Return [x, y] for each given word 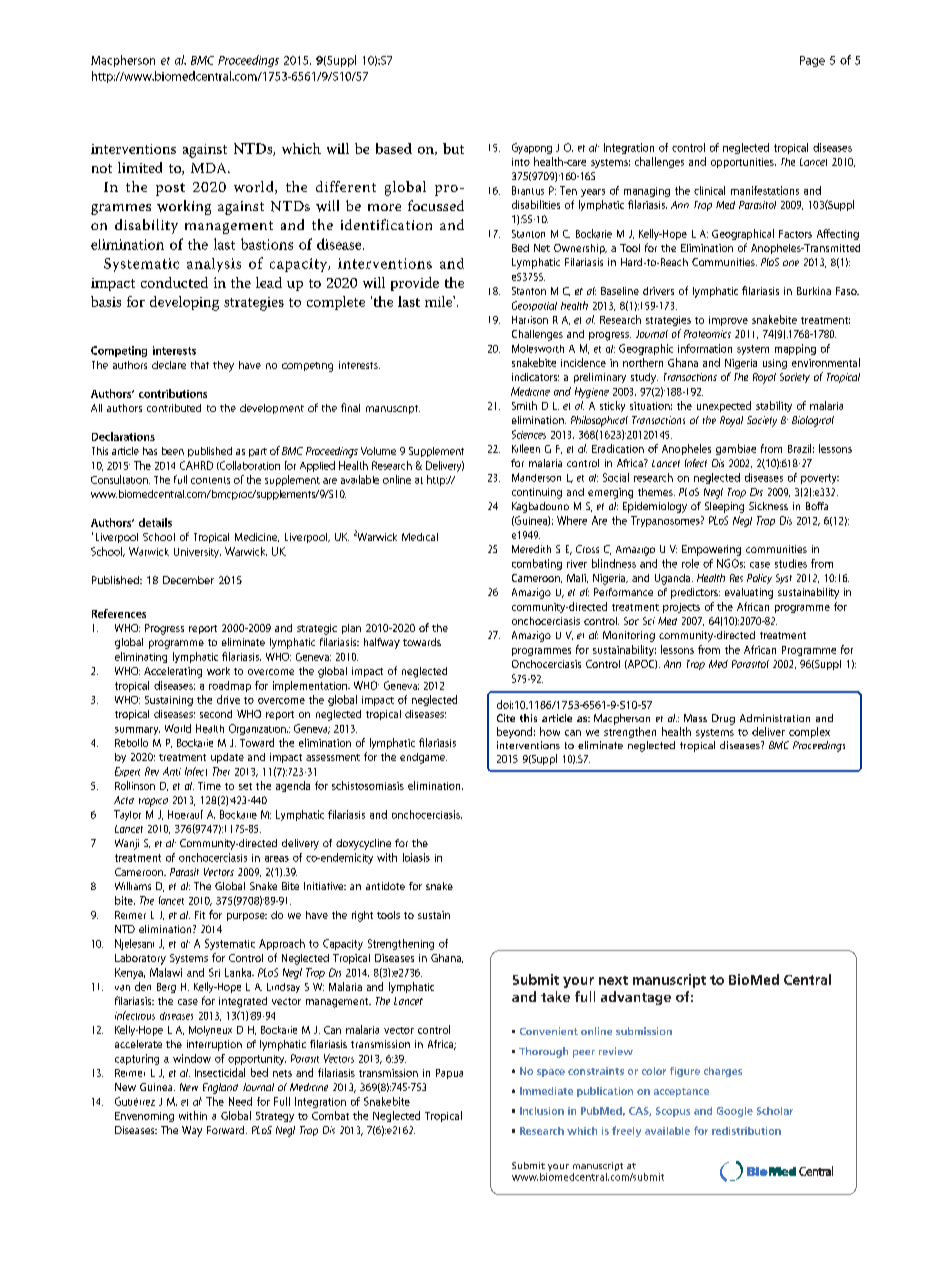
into [521, 162]
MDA [210, 168]
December [188, 580]
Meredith [531, 549]
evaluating [749, 593]
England [220, 1088]
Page [812, 61]
